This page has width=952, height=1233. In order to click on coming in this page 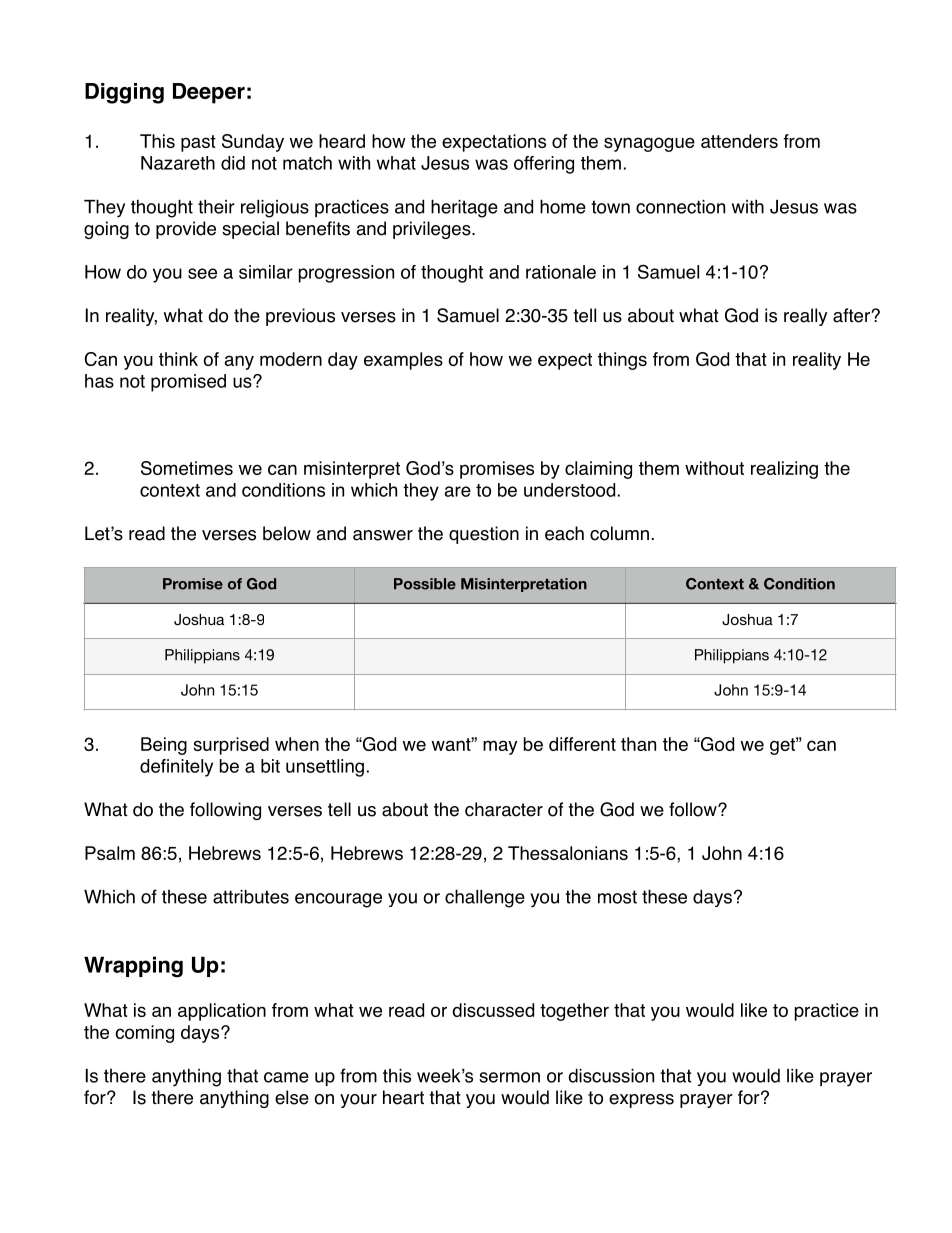, I will do `click(144, 1034)`.
